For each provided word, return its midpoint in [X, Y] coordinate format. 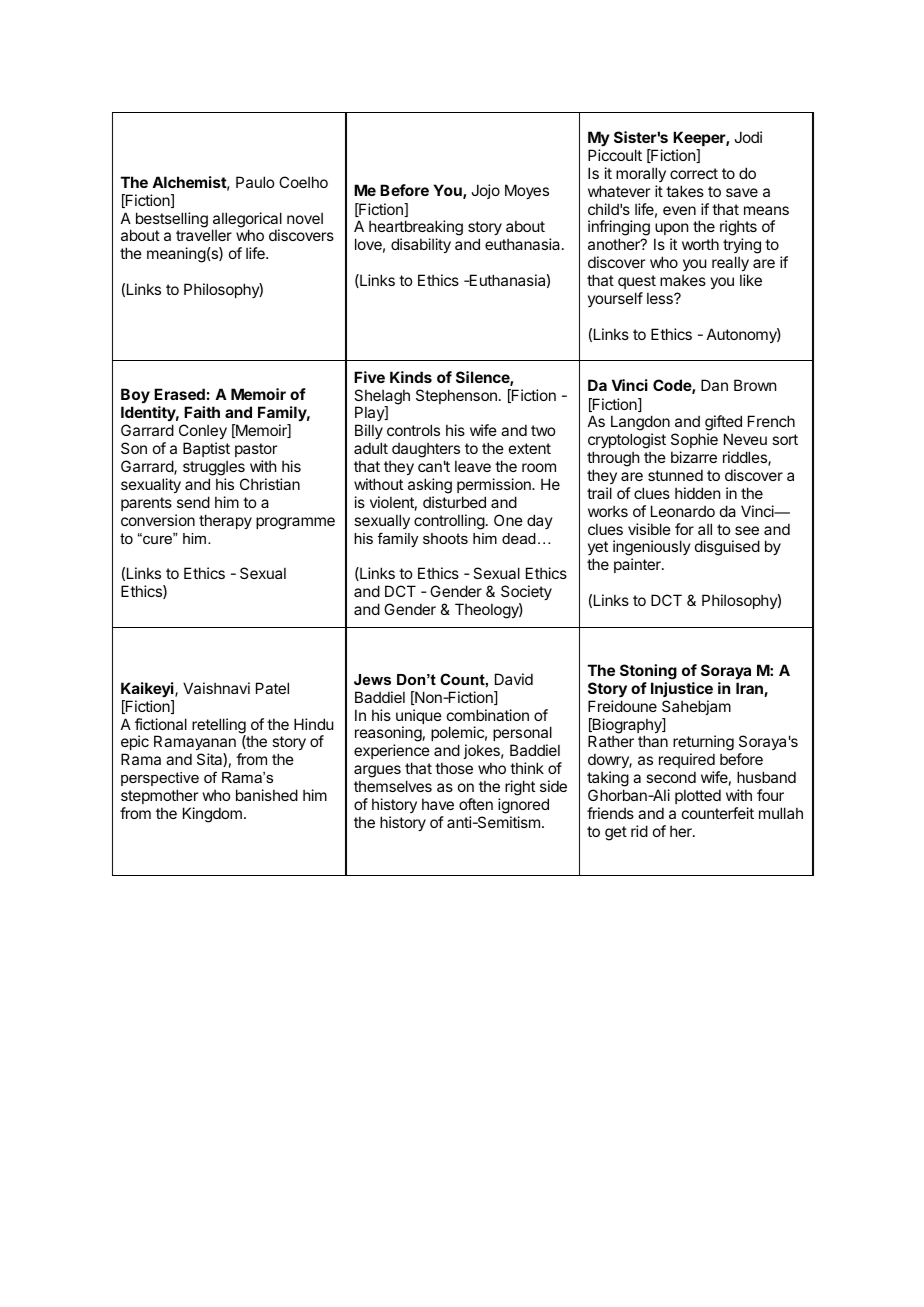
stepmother [159, 796]
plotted [698, 796]
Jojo [485, 191]
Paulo [255, 182]
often [476, 804]
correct [694, 173]
